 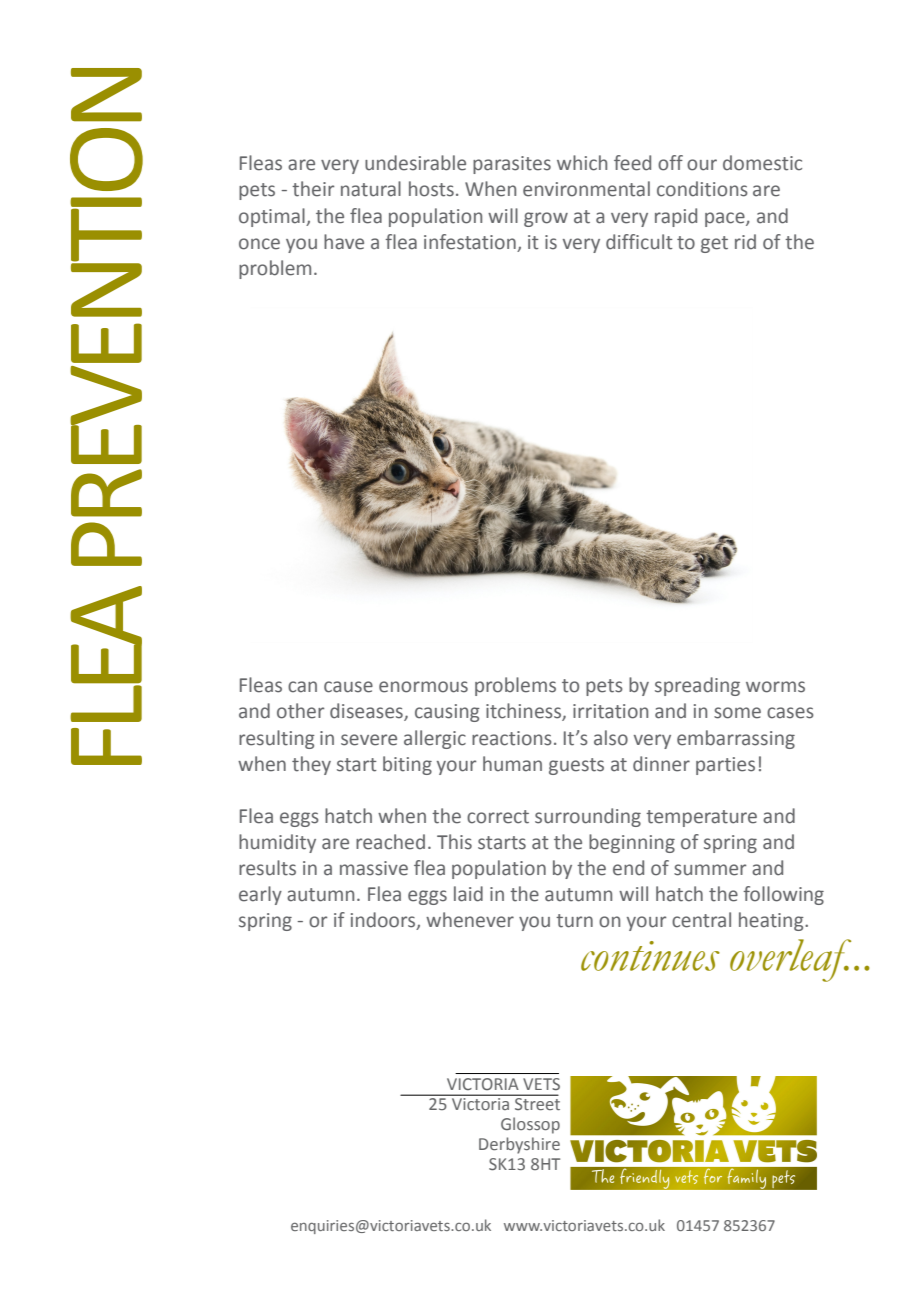 What do you see at coordinates (714, 244) in the image?
I see `get` at bounding box center [714, 244].
